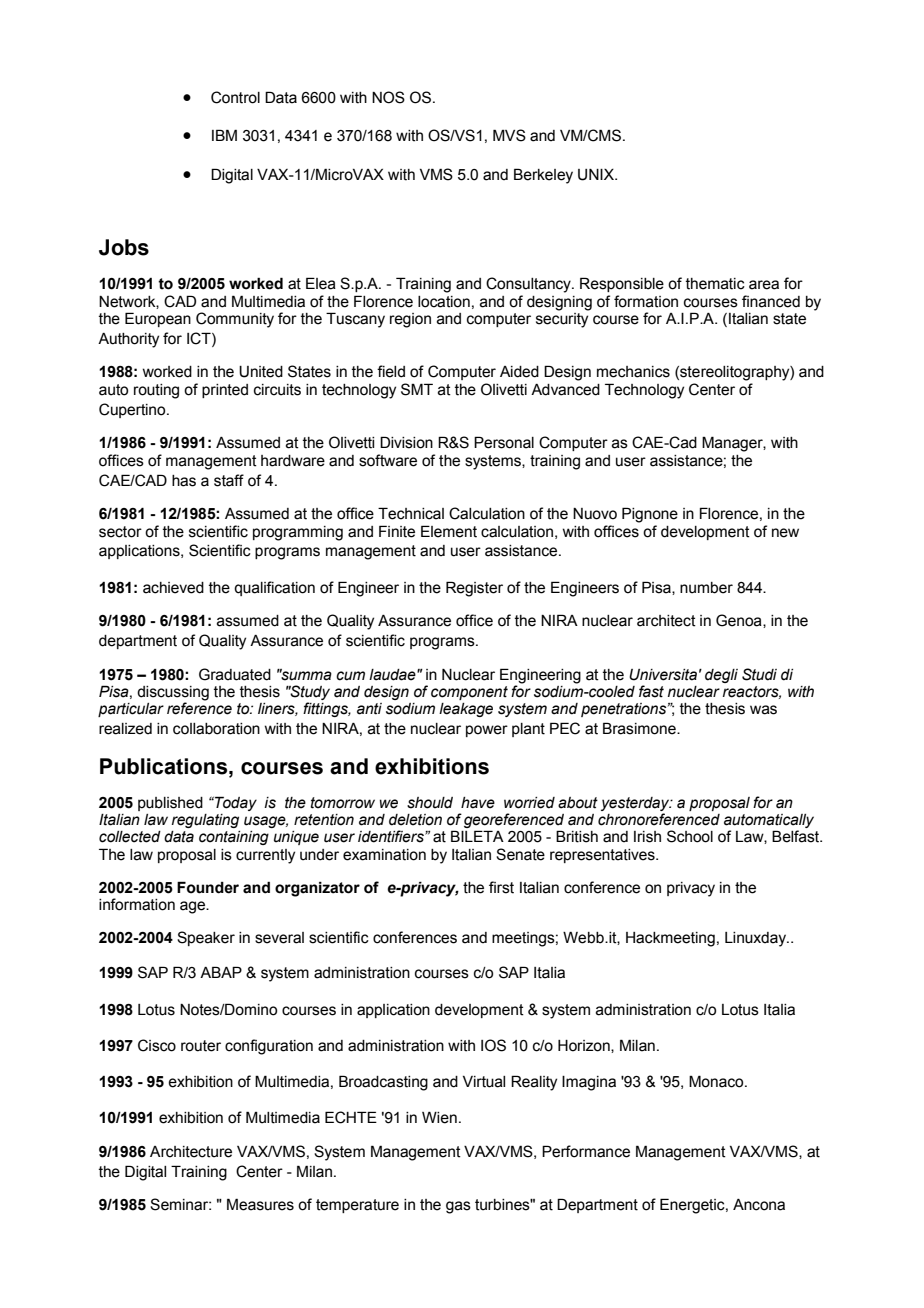 The height and width of the screenshot is (1308, 924). Describe the element at coordinates (225, 391) in the screenshot. I see `printed` at that location.
